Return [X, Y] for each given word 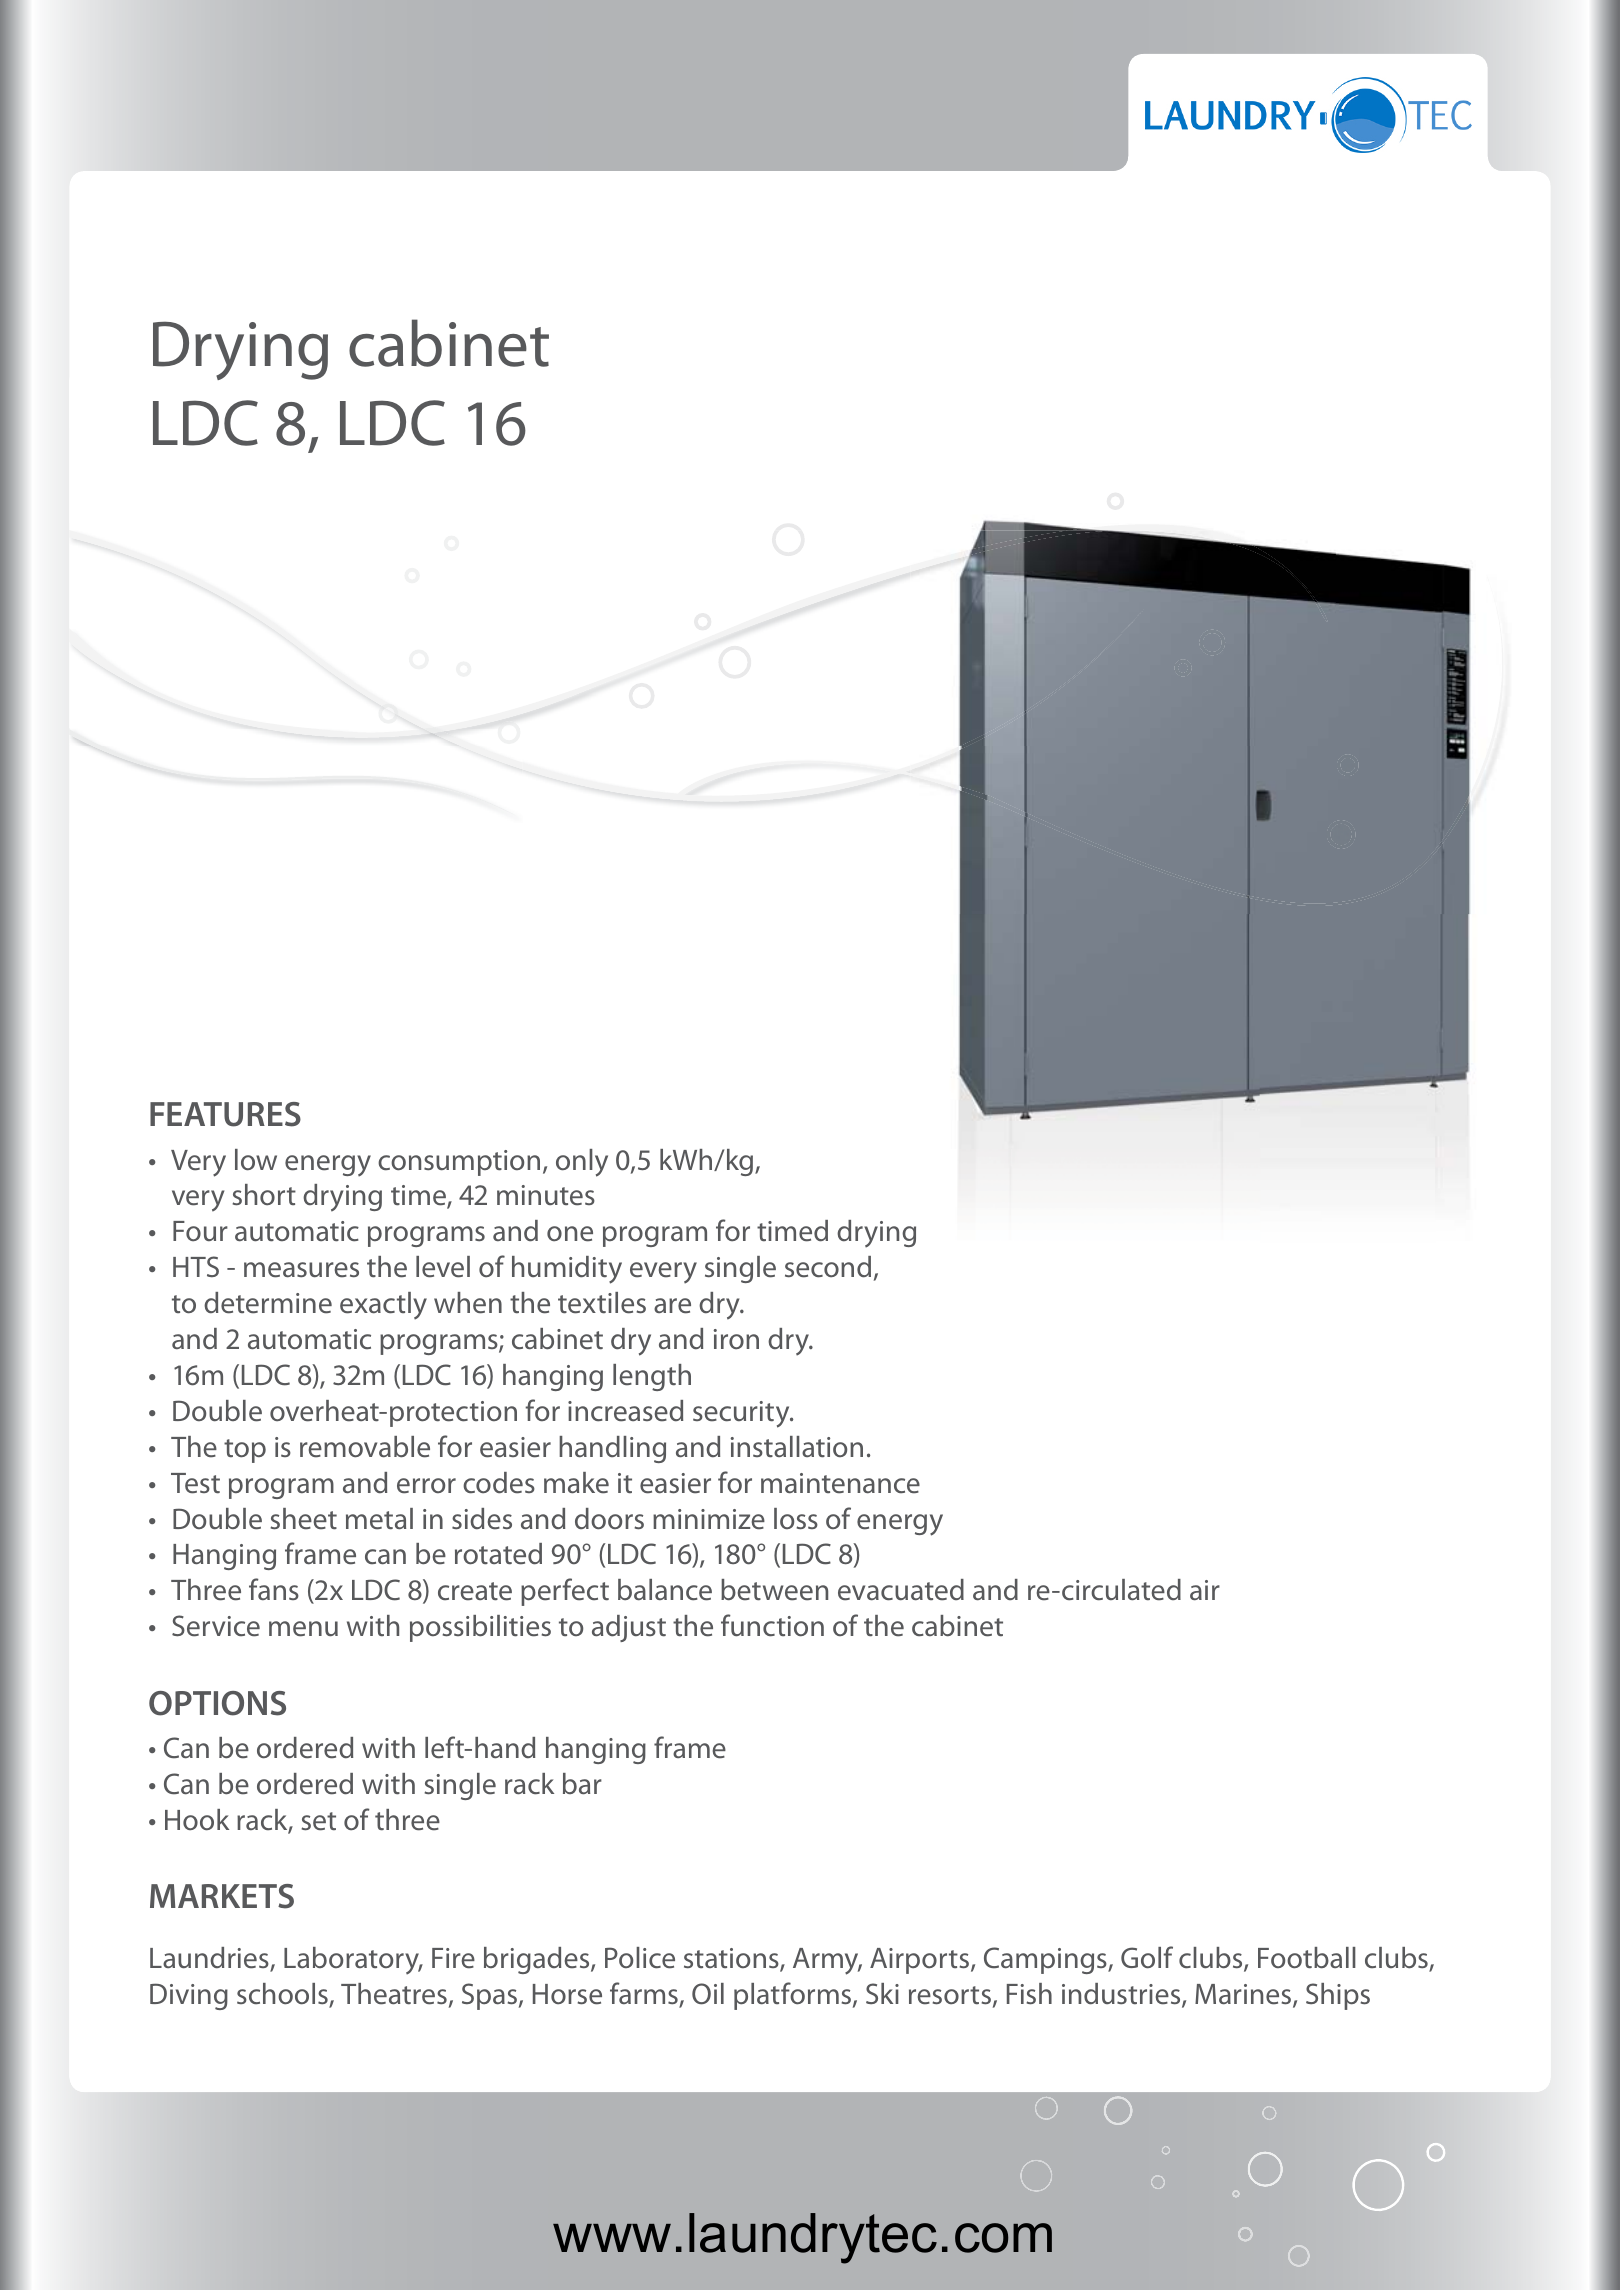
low [256, 1160]
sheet [303, 1519]
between [774, 1590]
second [828, 1267]
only [582, 1163]
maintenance [840, 1483]
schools [283, 1995]
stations [732, 1960]
